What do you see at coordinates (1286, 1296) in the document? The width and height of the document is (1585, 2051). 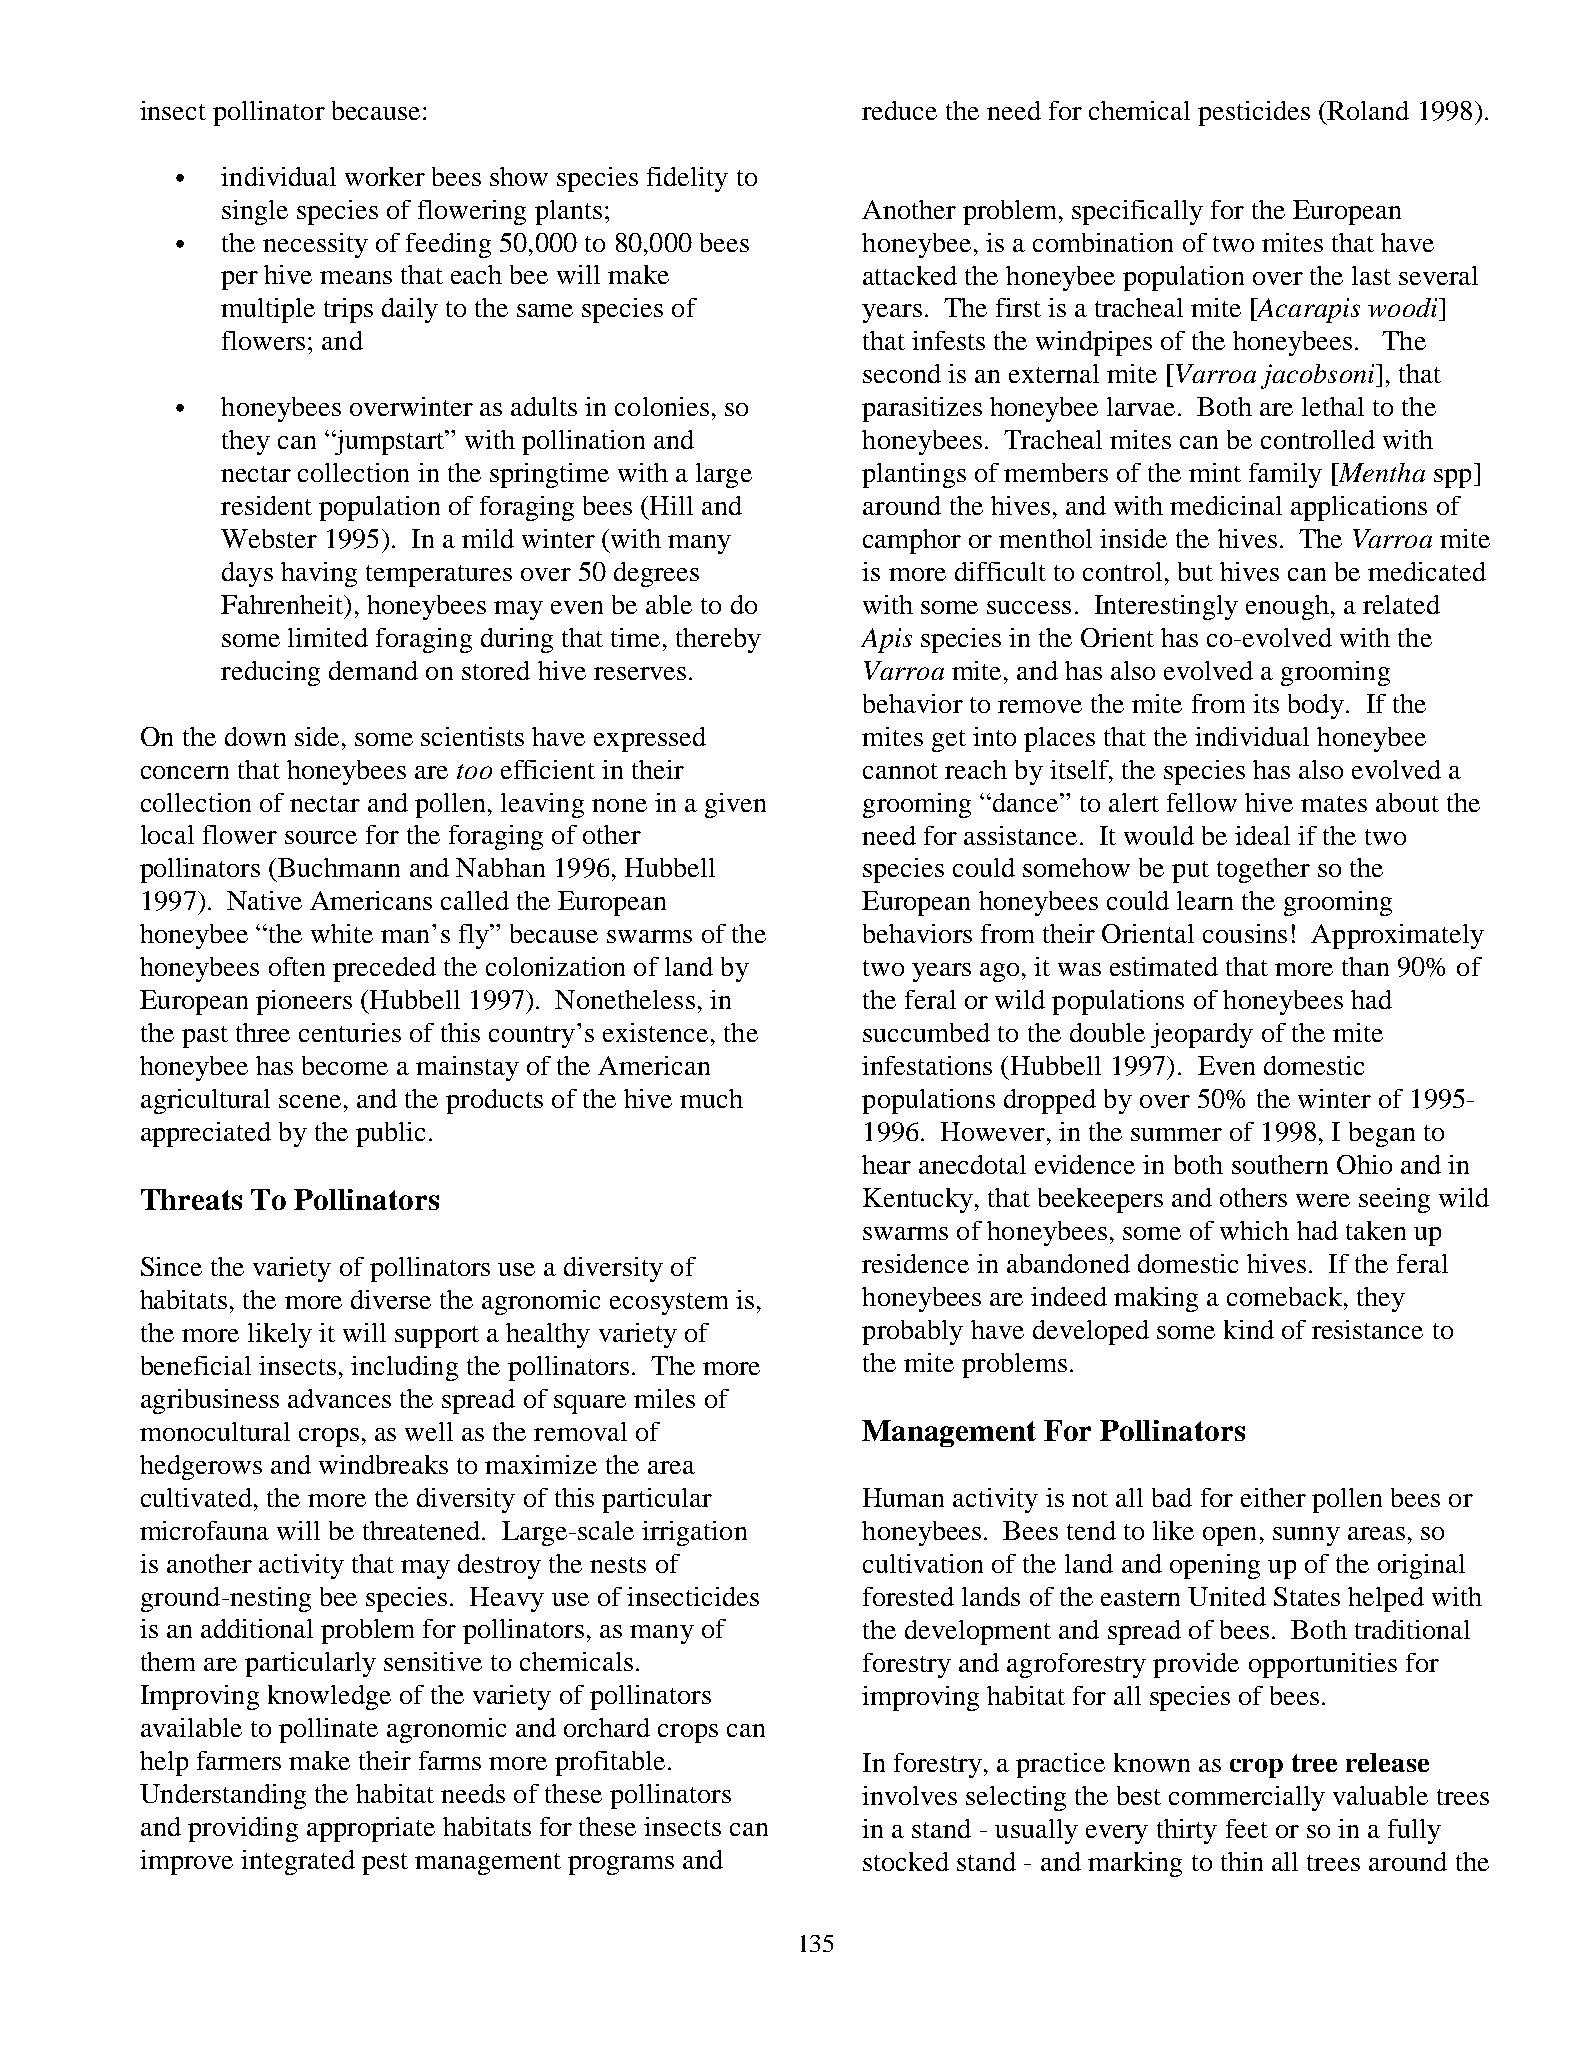 I see `comeback` at bounding box center [1286, 1296].
